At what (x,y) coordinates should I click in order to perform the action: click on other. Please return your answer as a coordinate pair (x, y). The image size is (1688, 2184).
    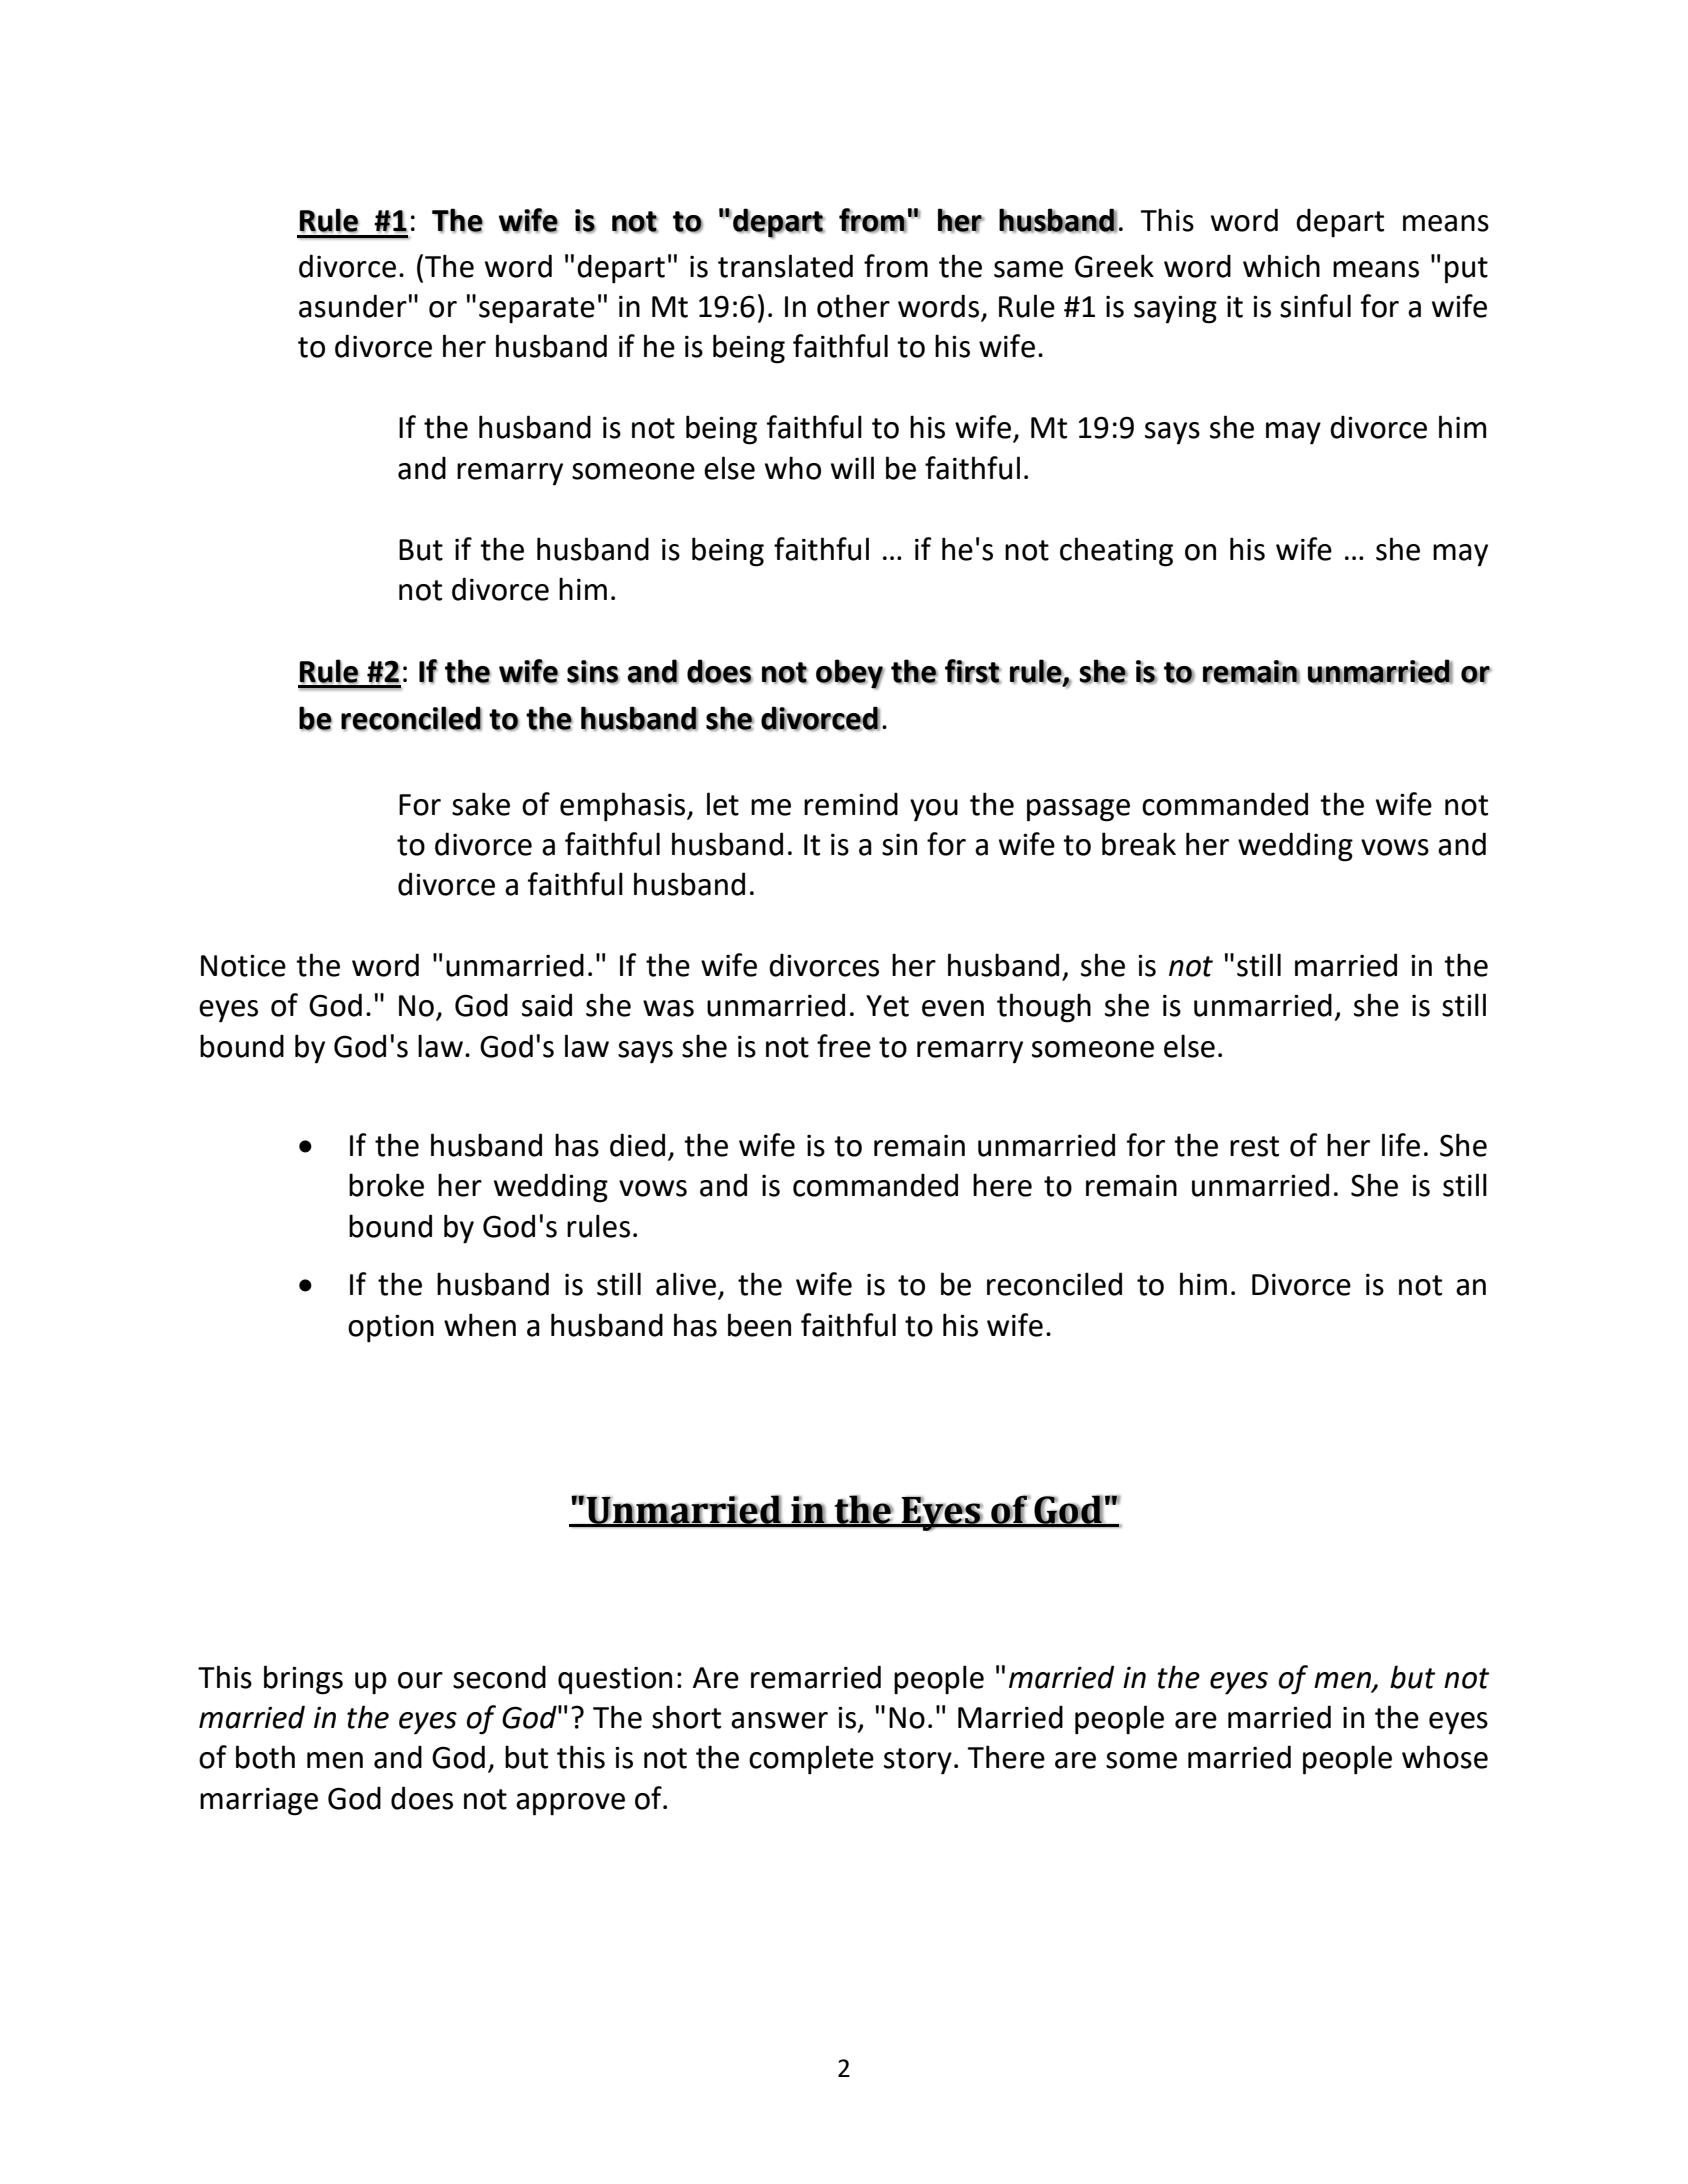
    Looking at the image, I should click on (853, 306).
